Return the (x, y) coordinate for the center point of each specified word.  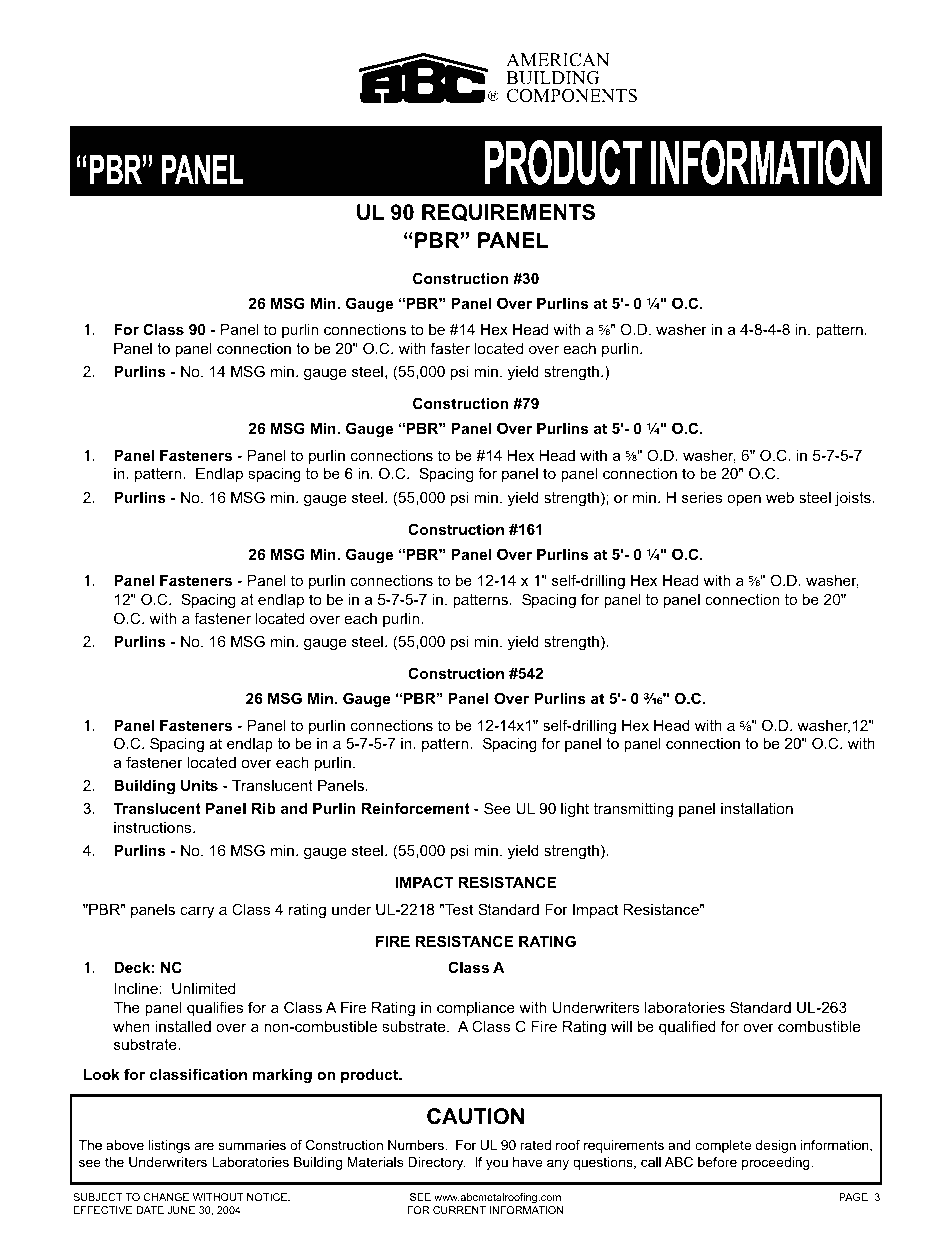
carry (197, 912)
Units (199, 785)
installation (757, 808)
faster (450, 348)
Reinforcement (416, 808)
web (780, 497)
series (702, 497)
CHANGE (166, 1197)
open (744, 500)
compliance (476, 1009)
